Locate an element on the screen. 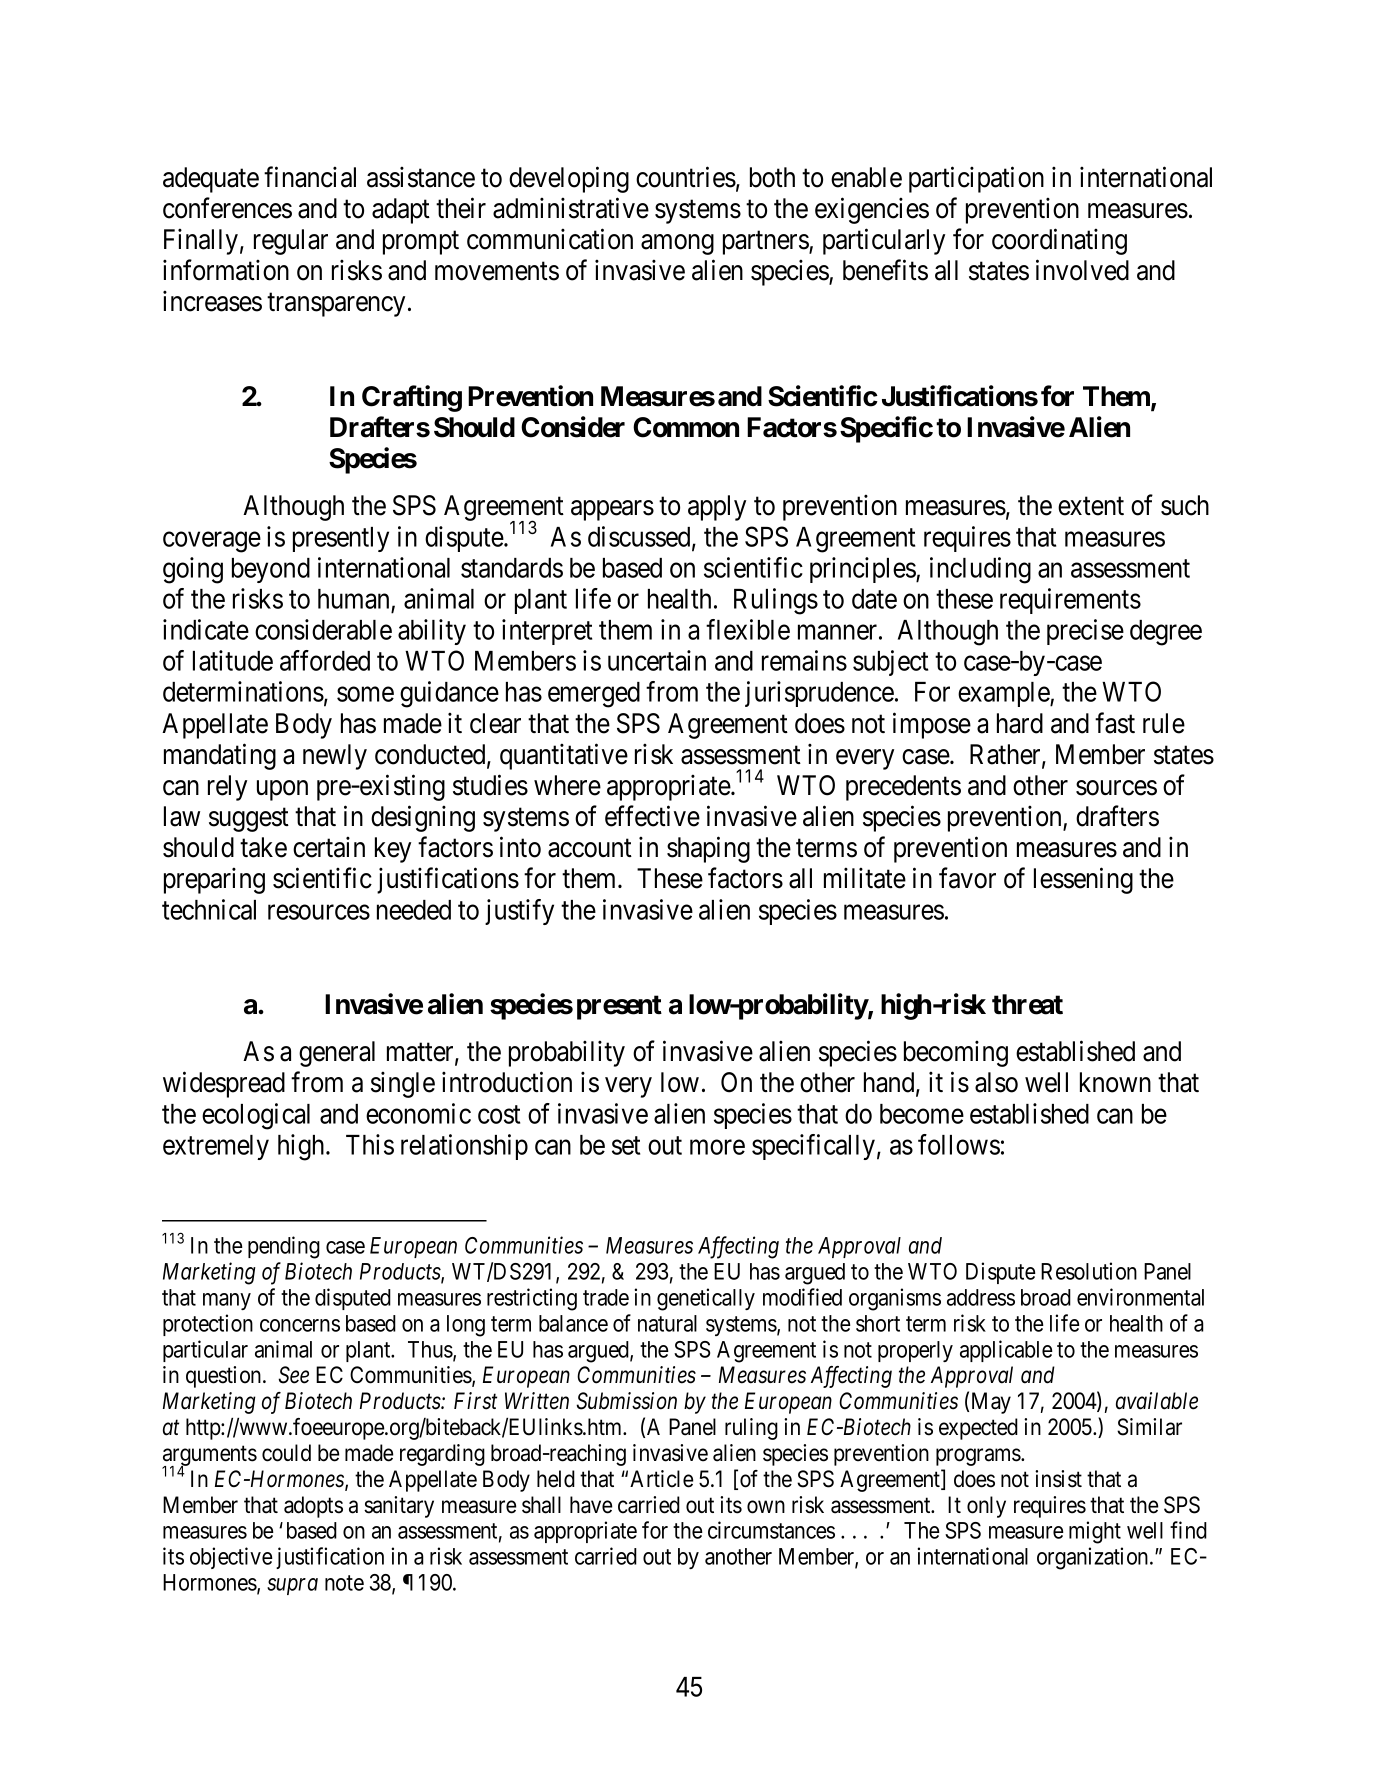  known is located at coordinates (1115, 1082).
